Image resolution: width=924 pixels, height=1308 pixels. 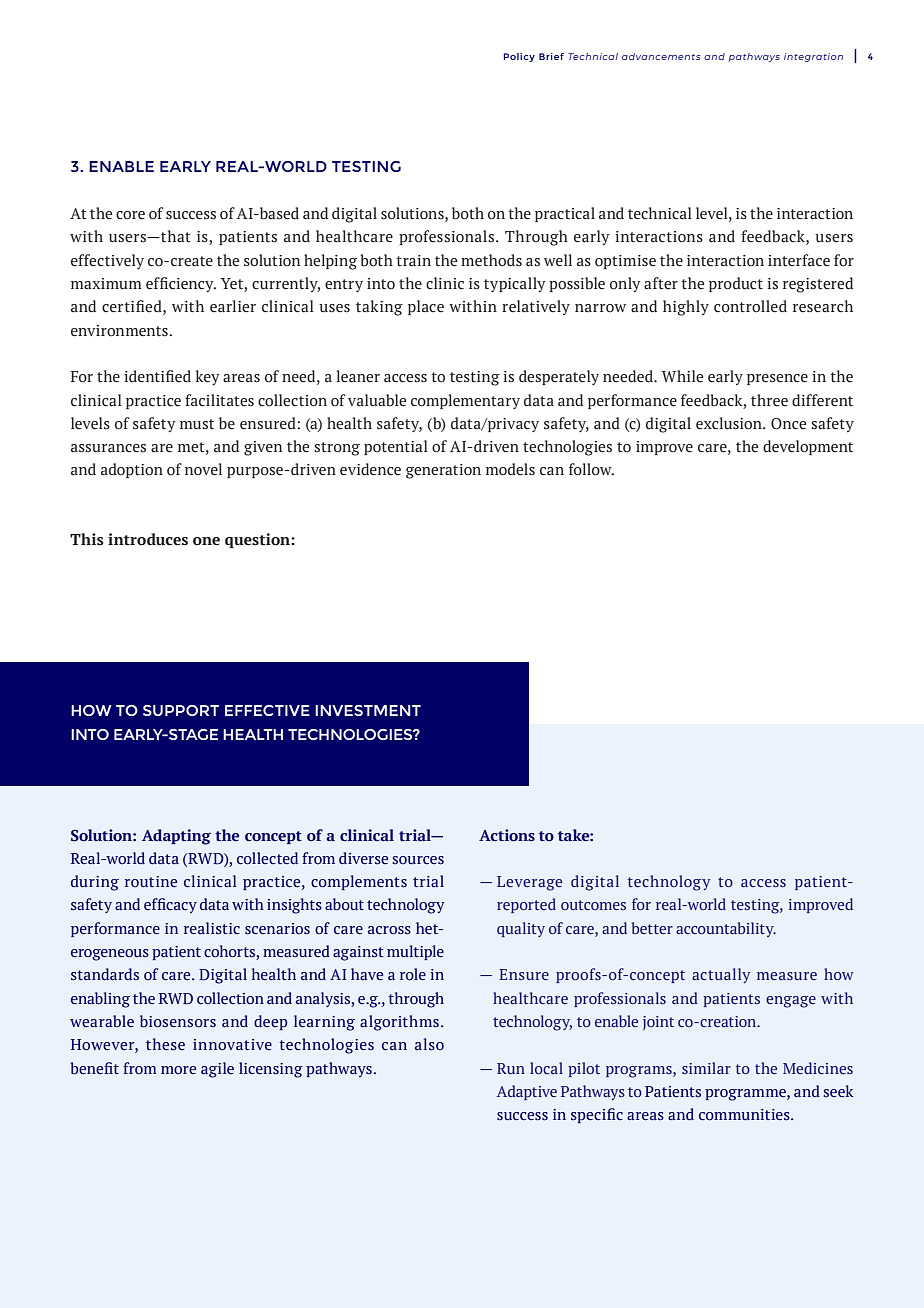 I want to click on core, so click(x=130, y=215).
